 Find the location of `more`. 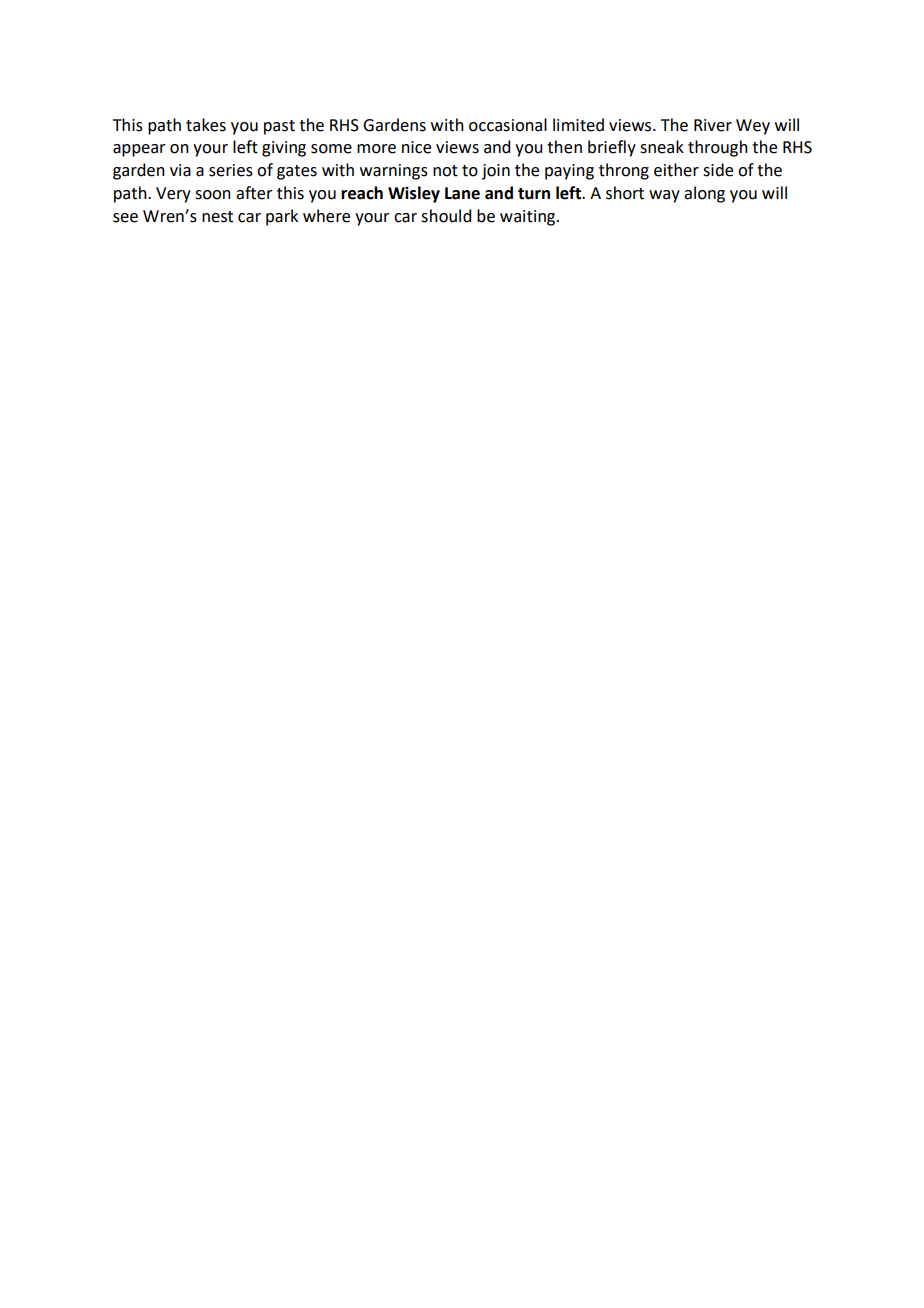

more is located at coordinates (376, 149).
